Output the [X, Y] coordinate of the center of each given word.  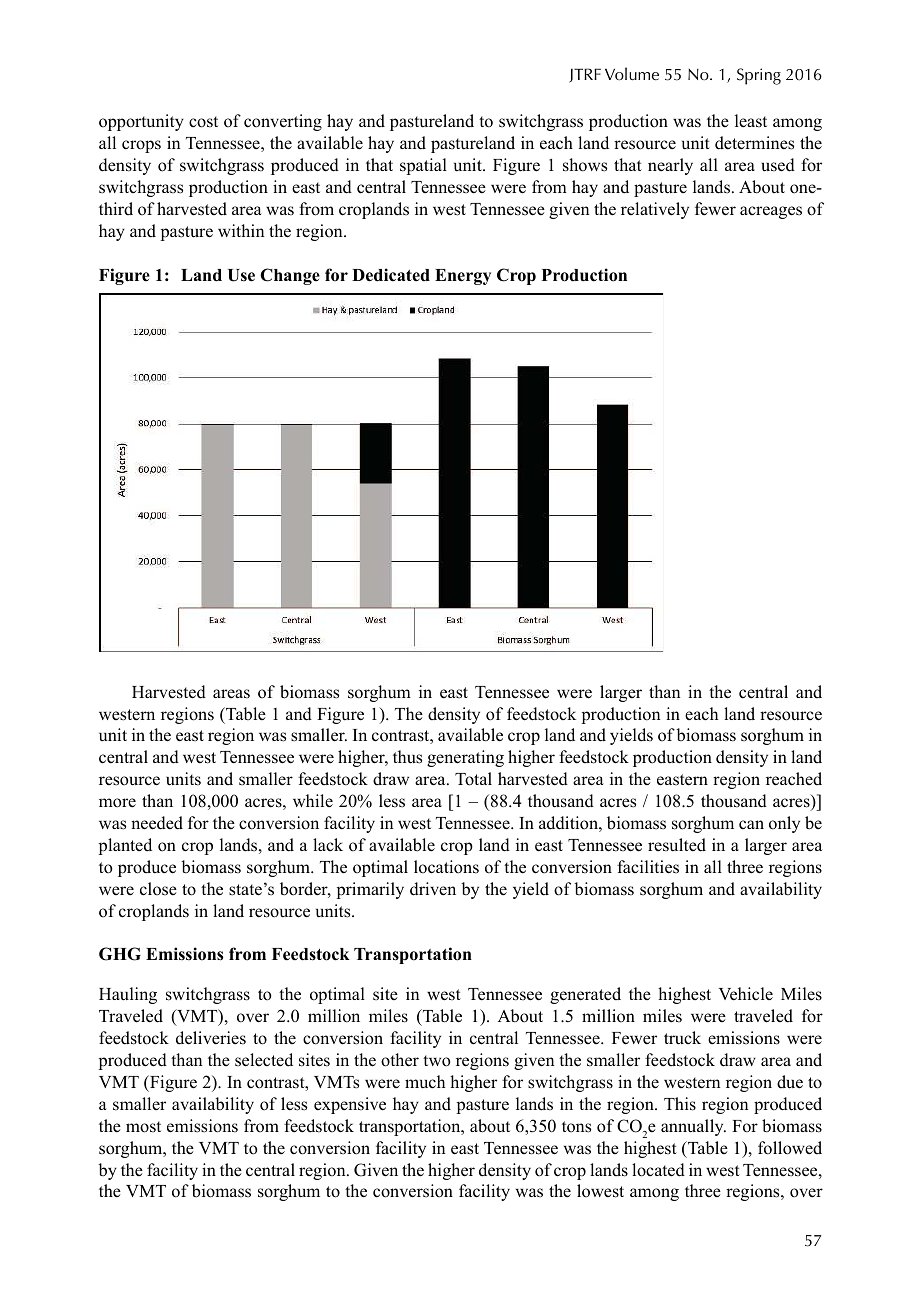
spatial [423, 166]
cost [203, 122]
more [117, 803]
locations [446, 867]
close [158, 889]
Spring [759, 76]
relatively [655, 210]
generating [465, 758]
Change [290, 276]
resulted [677, 845]
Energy [463, 277]
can [751, 825]
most [143, 1127]
